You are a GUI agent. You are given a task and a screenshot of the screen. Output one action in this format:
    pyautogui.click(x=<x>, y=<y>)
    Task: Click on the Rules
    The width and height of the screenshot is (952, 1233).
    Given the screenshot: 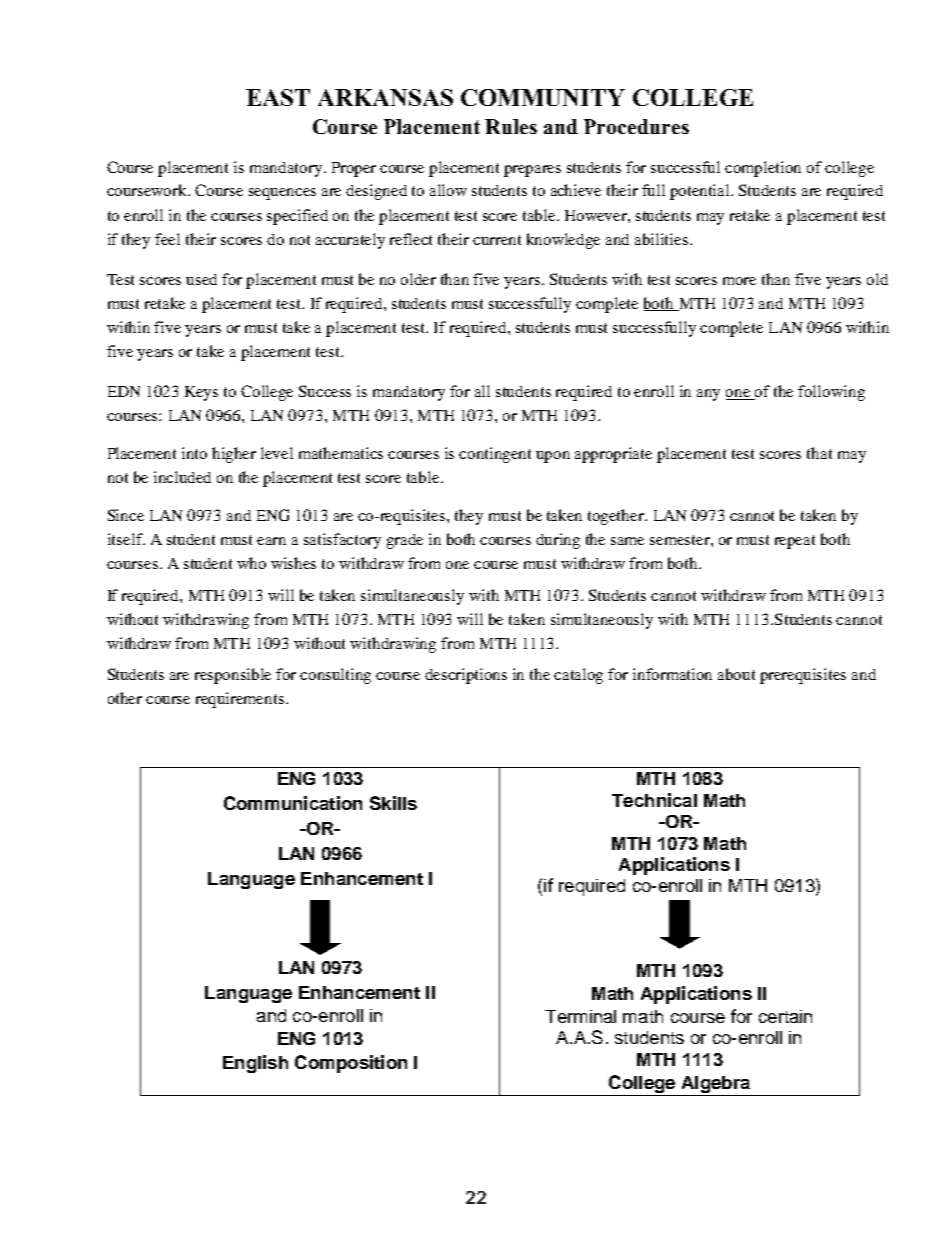 What is the action you would take?
    pyautogui.click(x=511, y=126)
